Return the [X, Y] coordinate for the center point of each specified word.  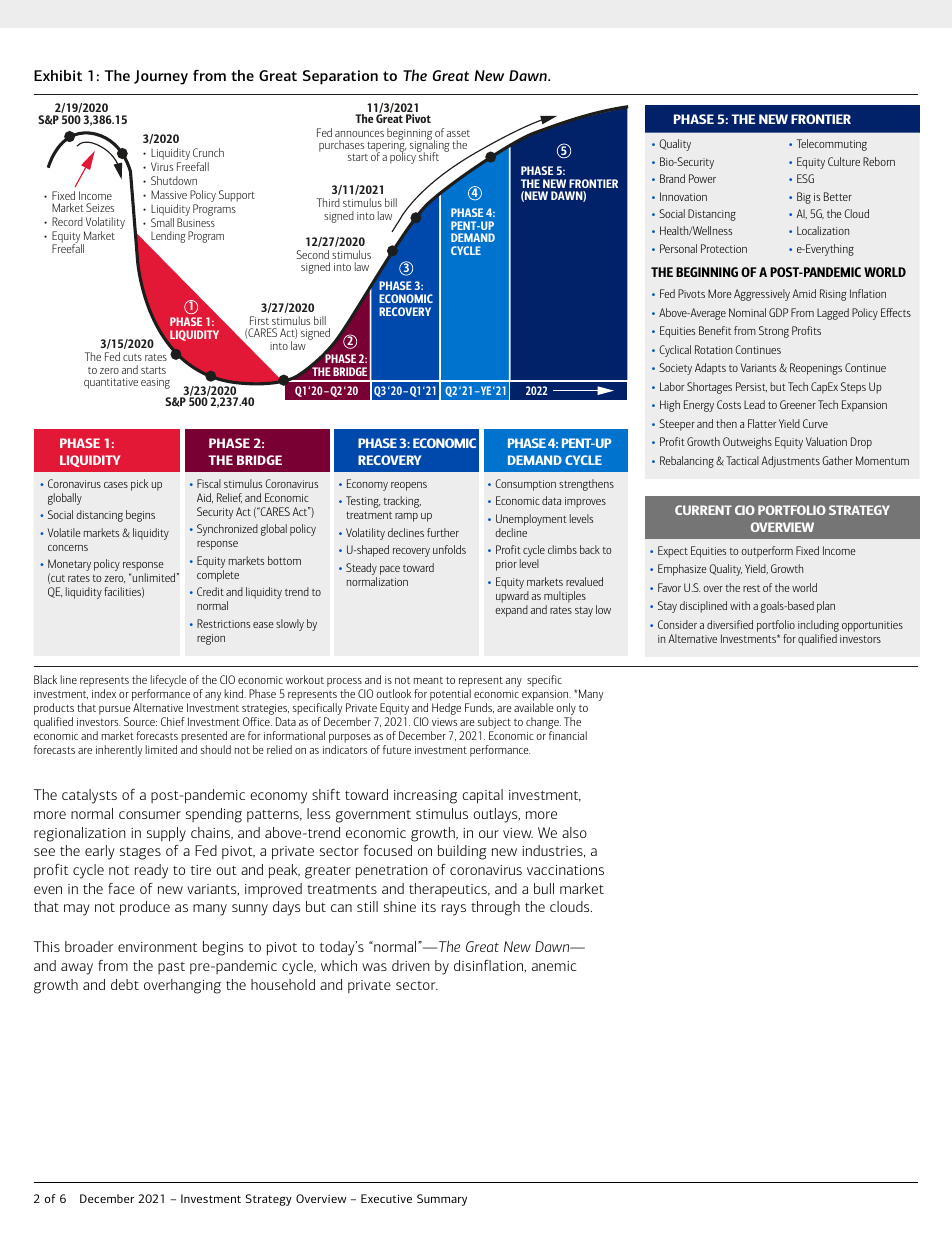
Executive [386, 1198]
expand [511, 611]
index [104, 693]
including [818, 627]
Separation [340, 77]
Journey [161, 77]
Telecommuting [832, 145]
